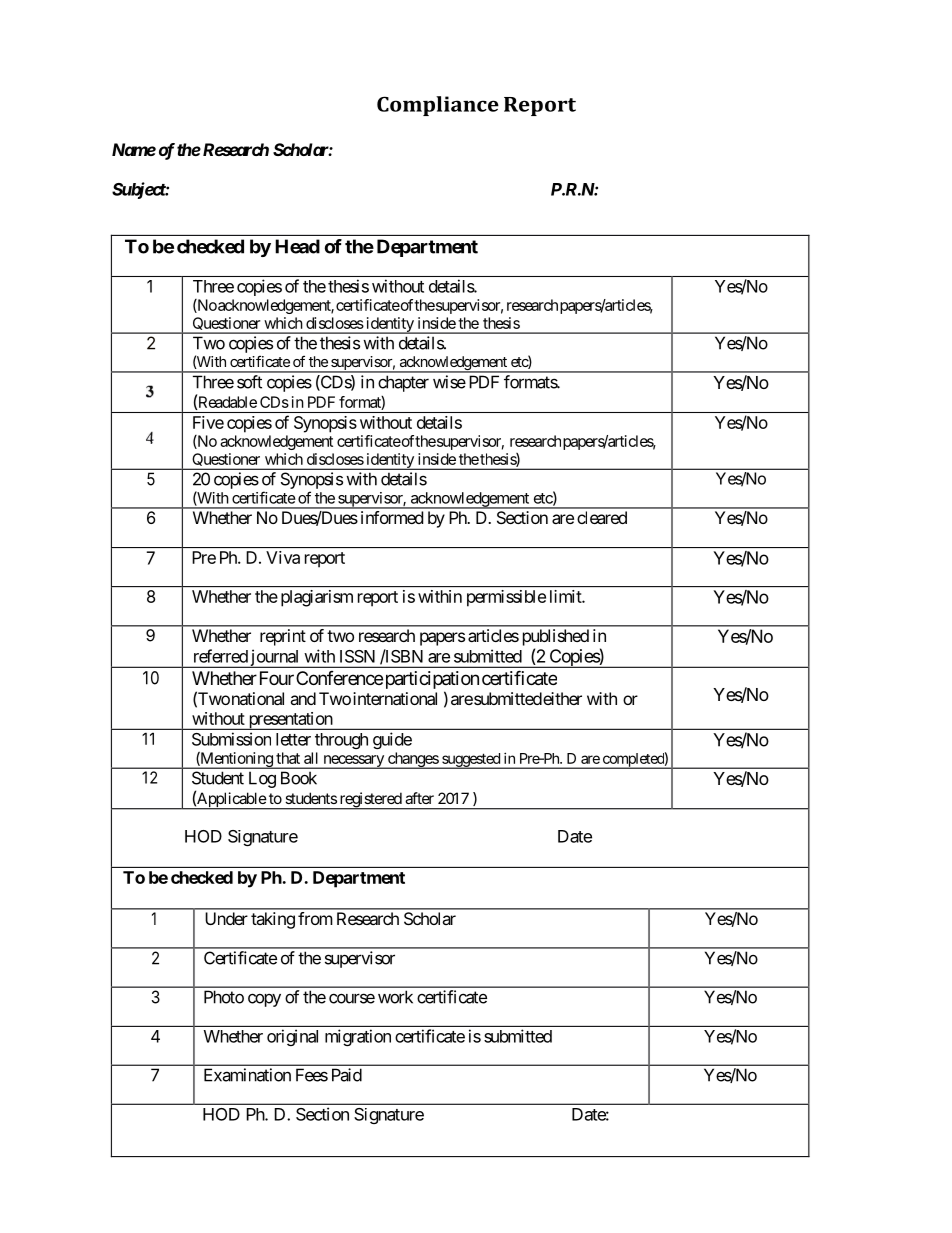  What do you see at coordinates (297, 246) in the page?
I see `Head` at bounding box center [297, 246].
